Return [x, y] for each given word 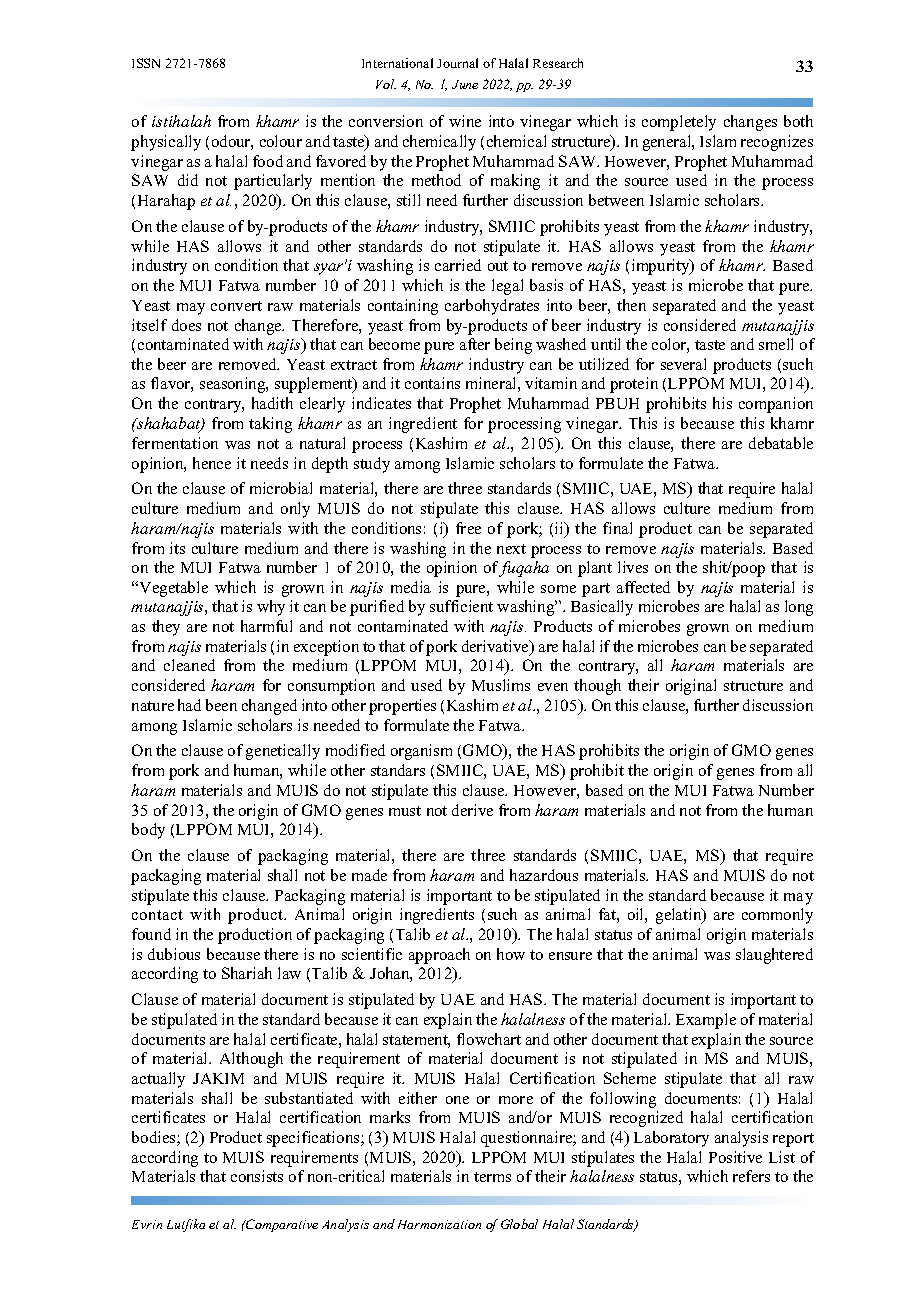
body [148, 831]
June [465, 84]
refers [751, 1176]
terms [492, 1177]
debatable [781, 443]
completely [679, 123]
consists [257, 1176]
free [468, 528]
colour [281, 141]
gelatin [680, 916]
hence [212, 463]
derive [472, 810]
